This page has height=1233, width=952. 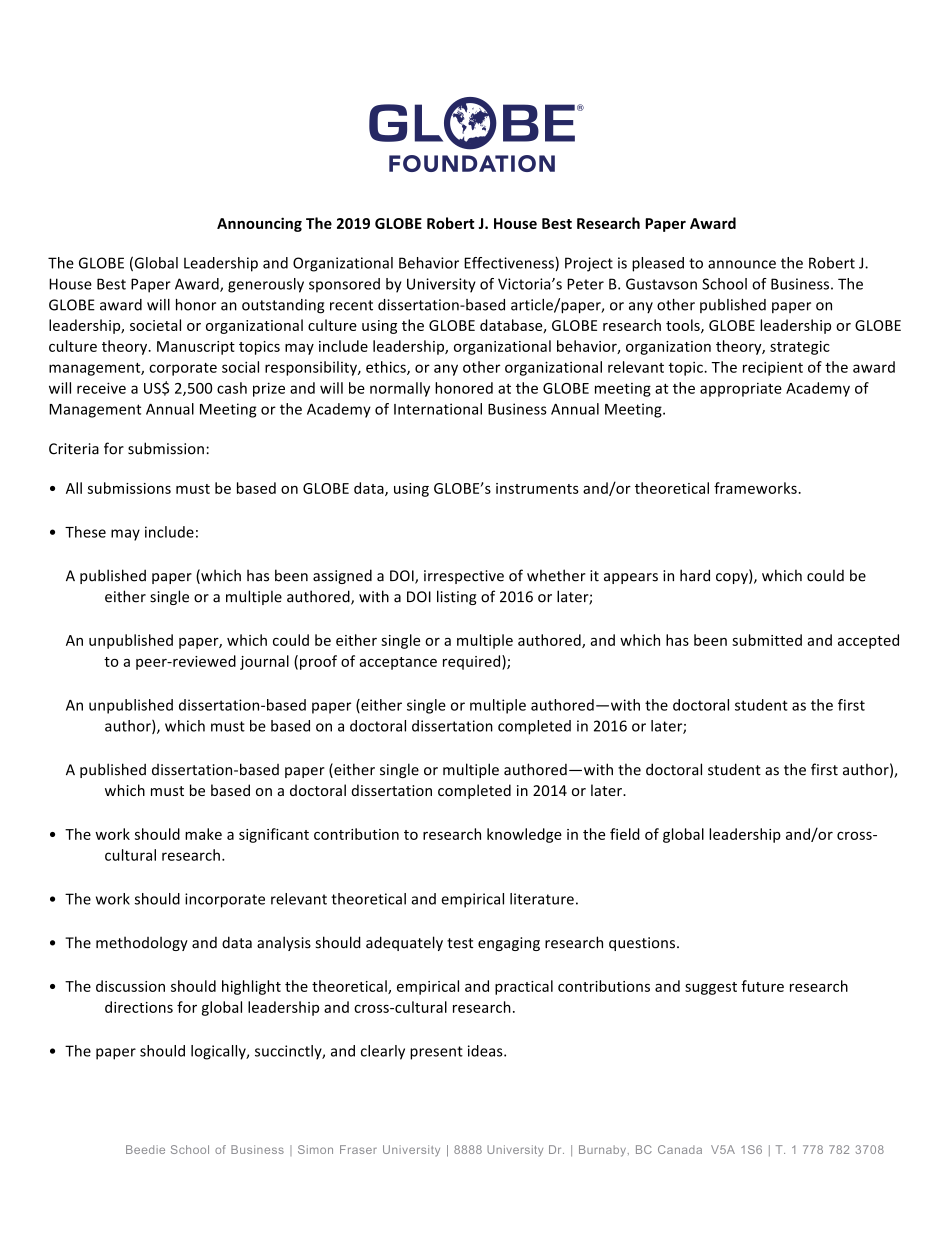 What do you see at coordinates (259, 224) in the page?
I see `Announcing` at bounding box center [259, 224].
